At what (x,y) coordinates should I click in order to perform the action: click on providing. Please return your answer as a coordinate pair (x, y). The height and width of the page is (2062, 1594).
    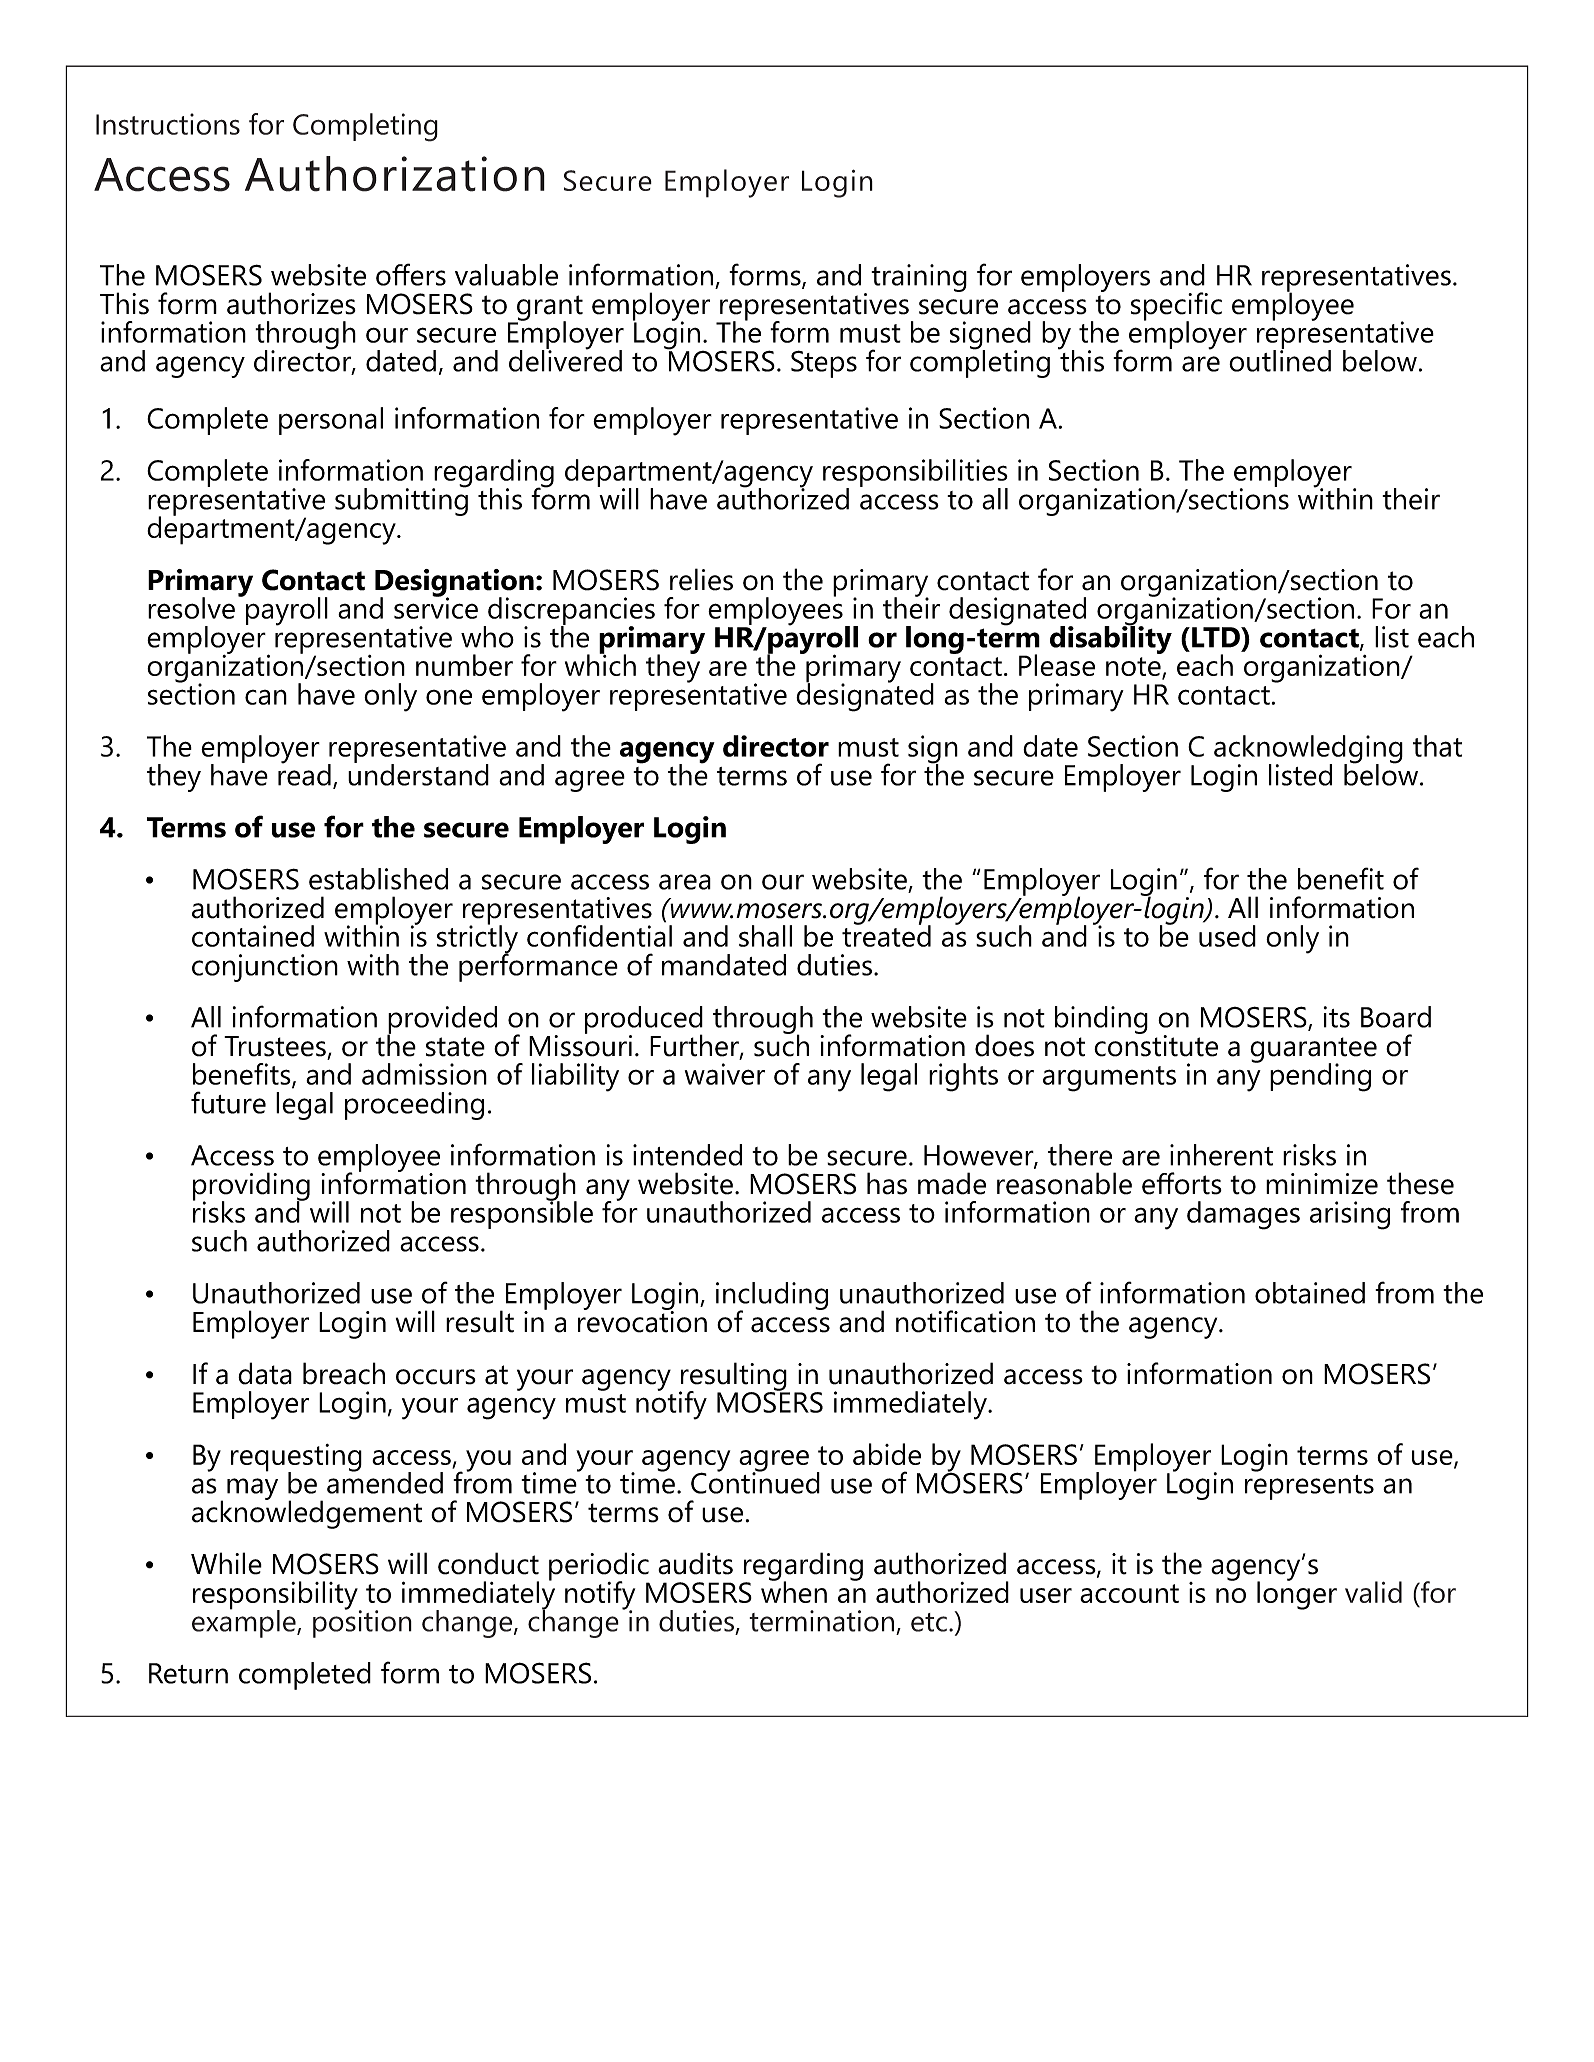
    Looking at the image, I should click on (251, 1187).
